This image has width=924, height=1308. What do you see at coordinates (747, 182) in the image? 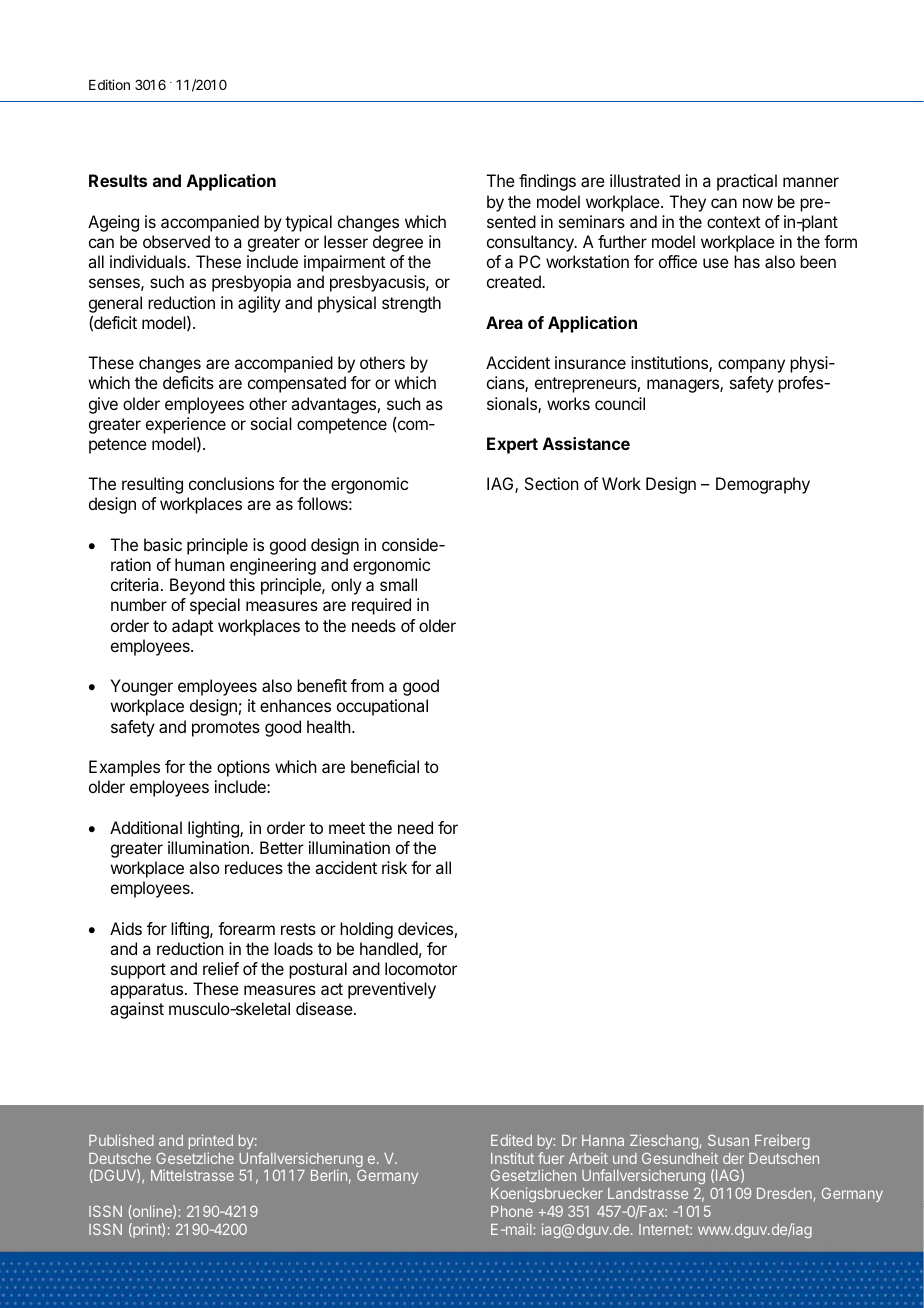
I see `practical` at bounding box center [747, 182].
